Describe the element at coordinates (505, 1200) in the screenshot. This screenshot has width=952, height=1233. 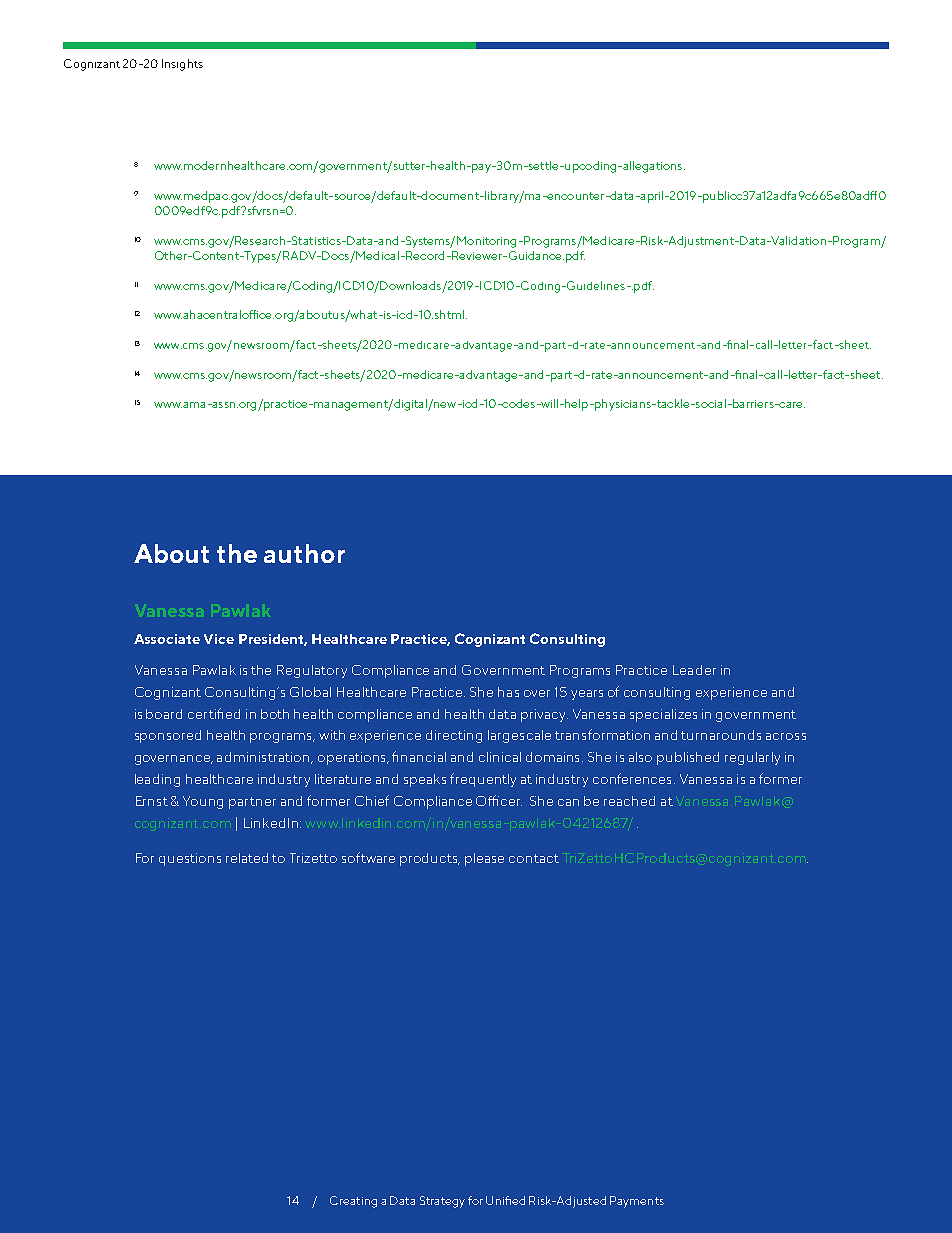
I see `Unified` at that location.
